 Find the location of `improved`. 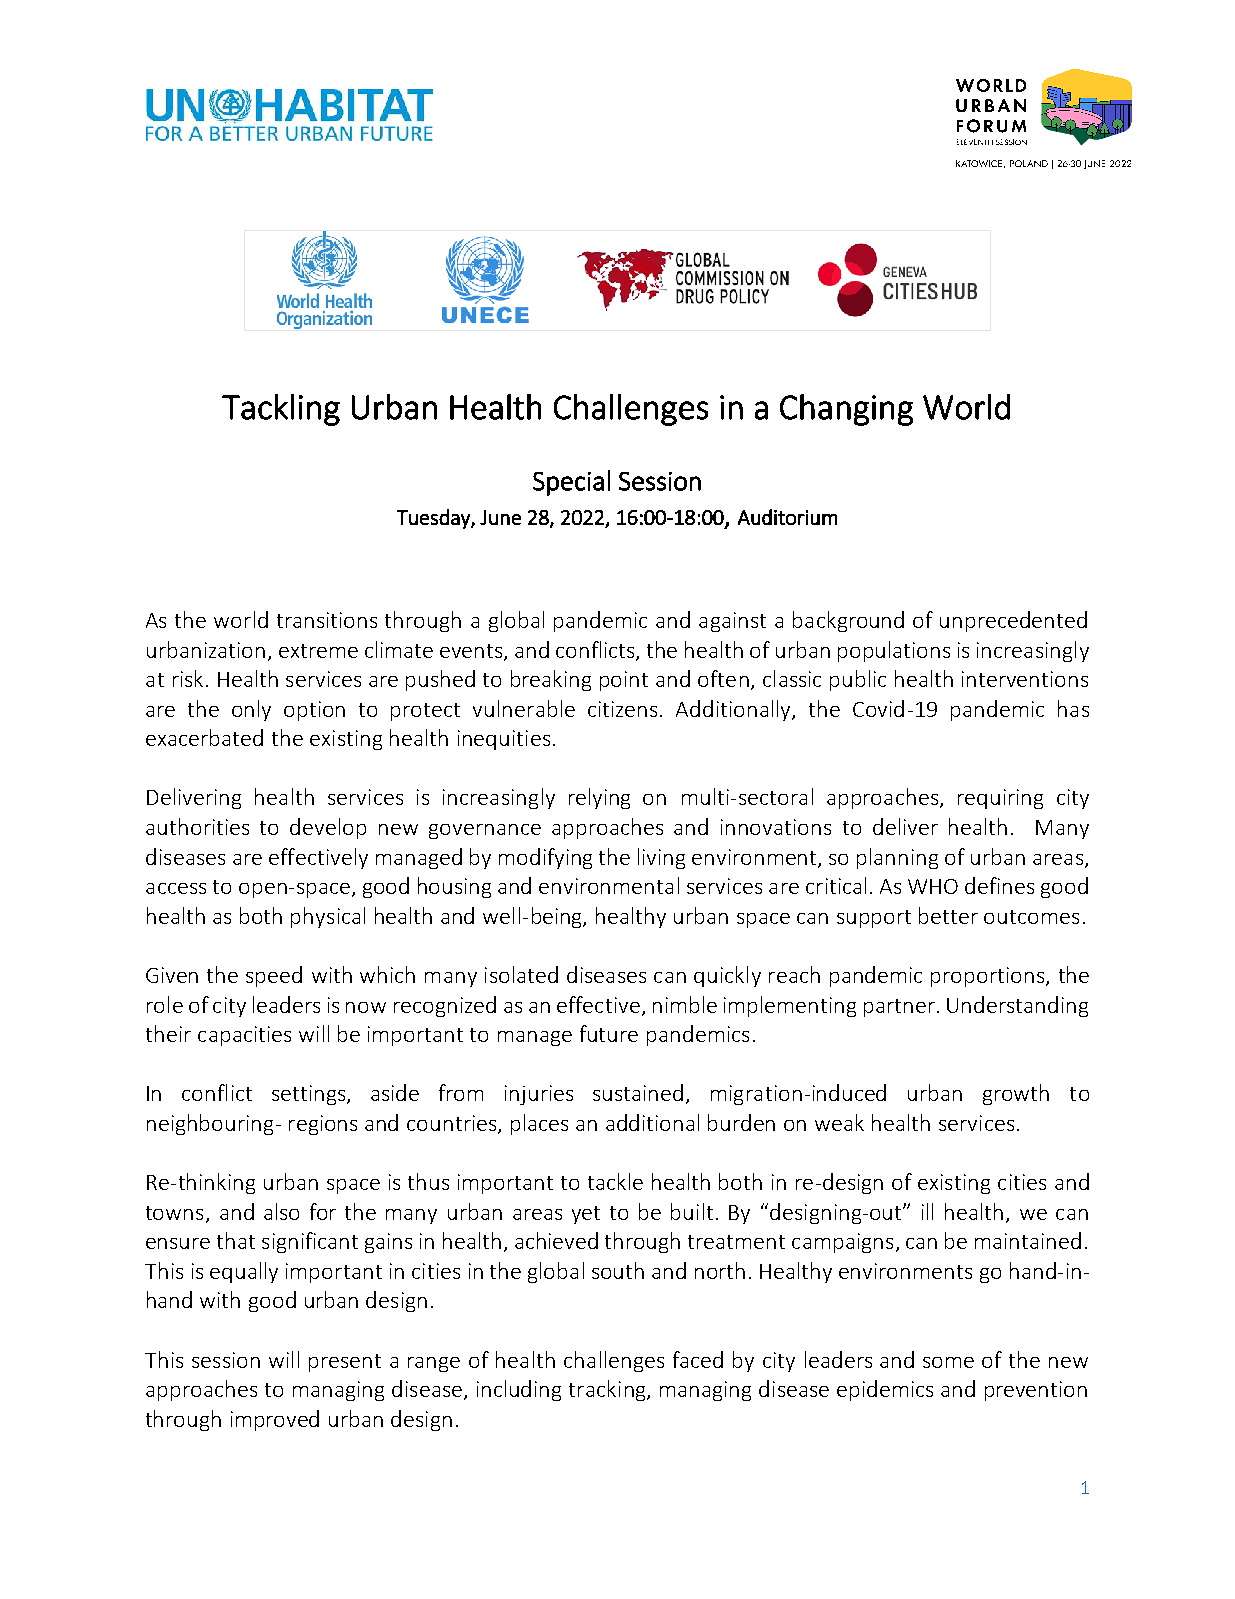

improved is located at coordinates (275, 1420).
